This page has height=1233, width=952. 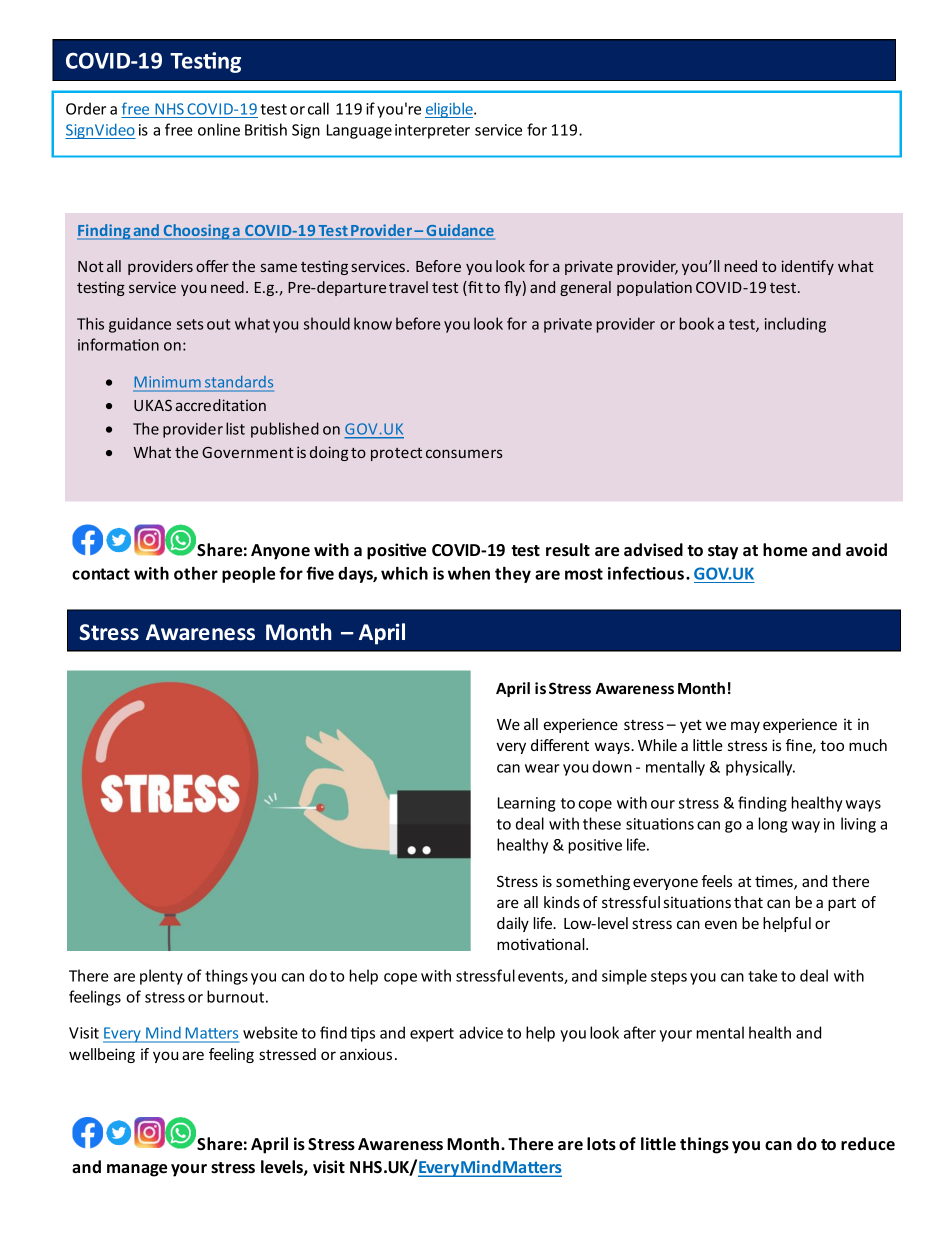 What do you see at coordinates (464, 453) in the page?
I see `consumers` at bounding box center [464, 453].
